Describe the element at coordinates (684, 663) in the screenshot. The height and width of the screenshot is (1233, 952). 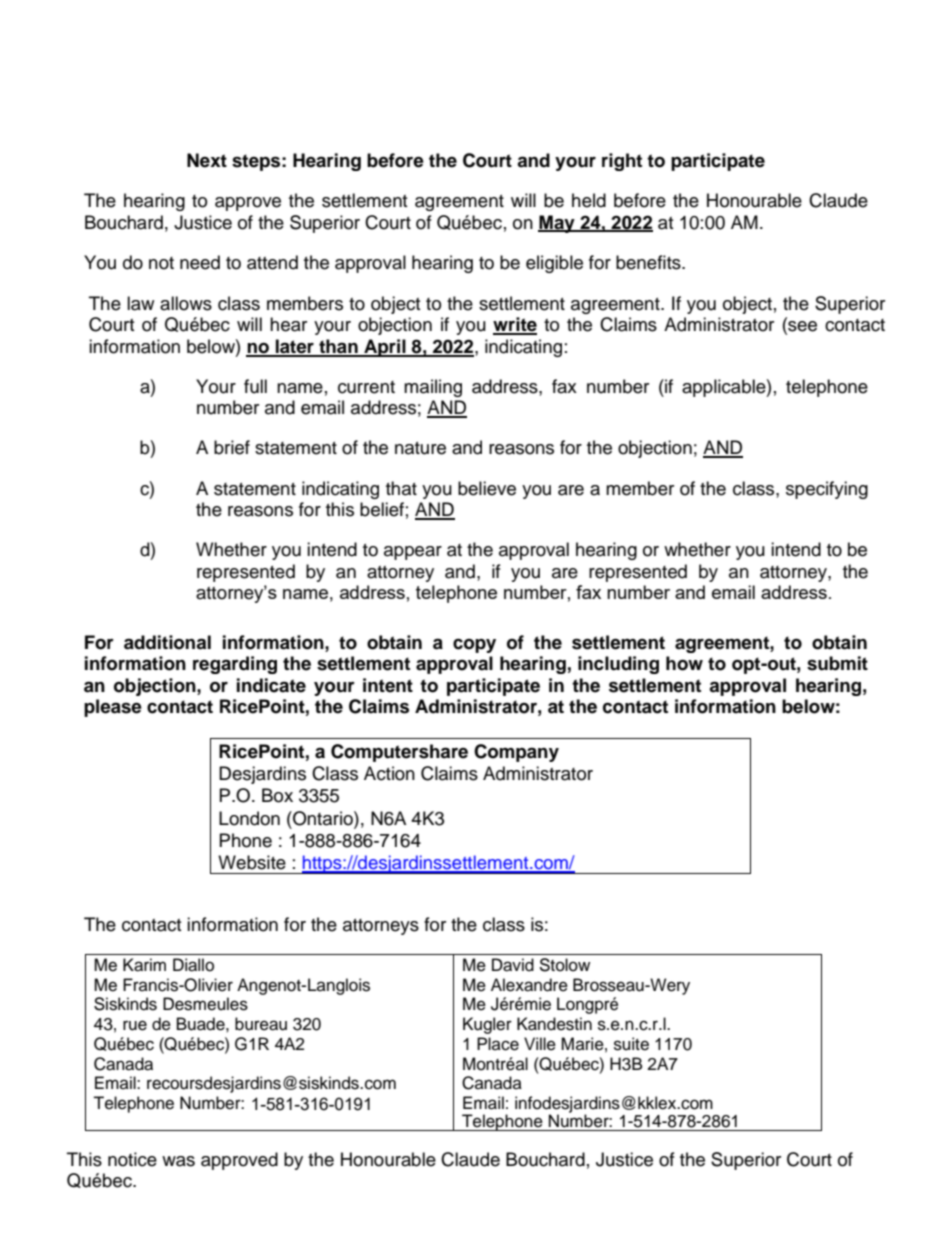
I see `how` at that location.
